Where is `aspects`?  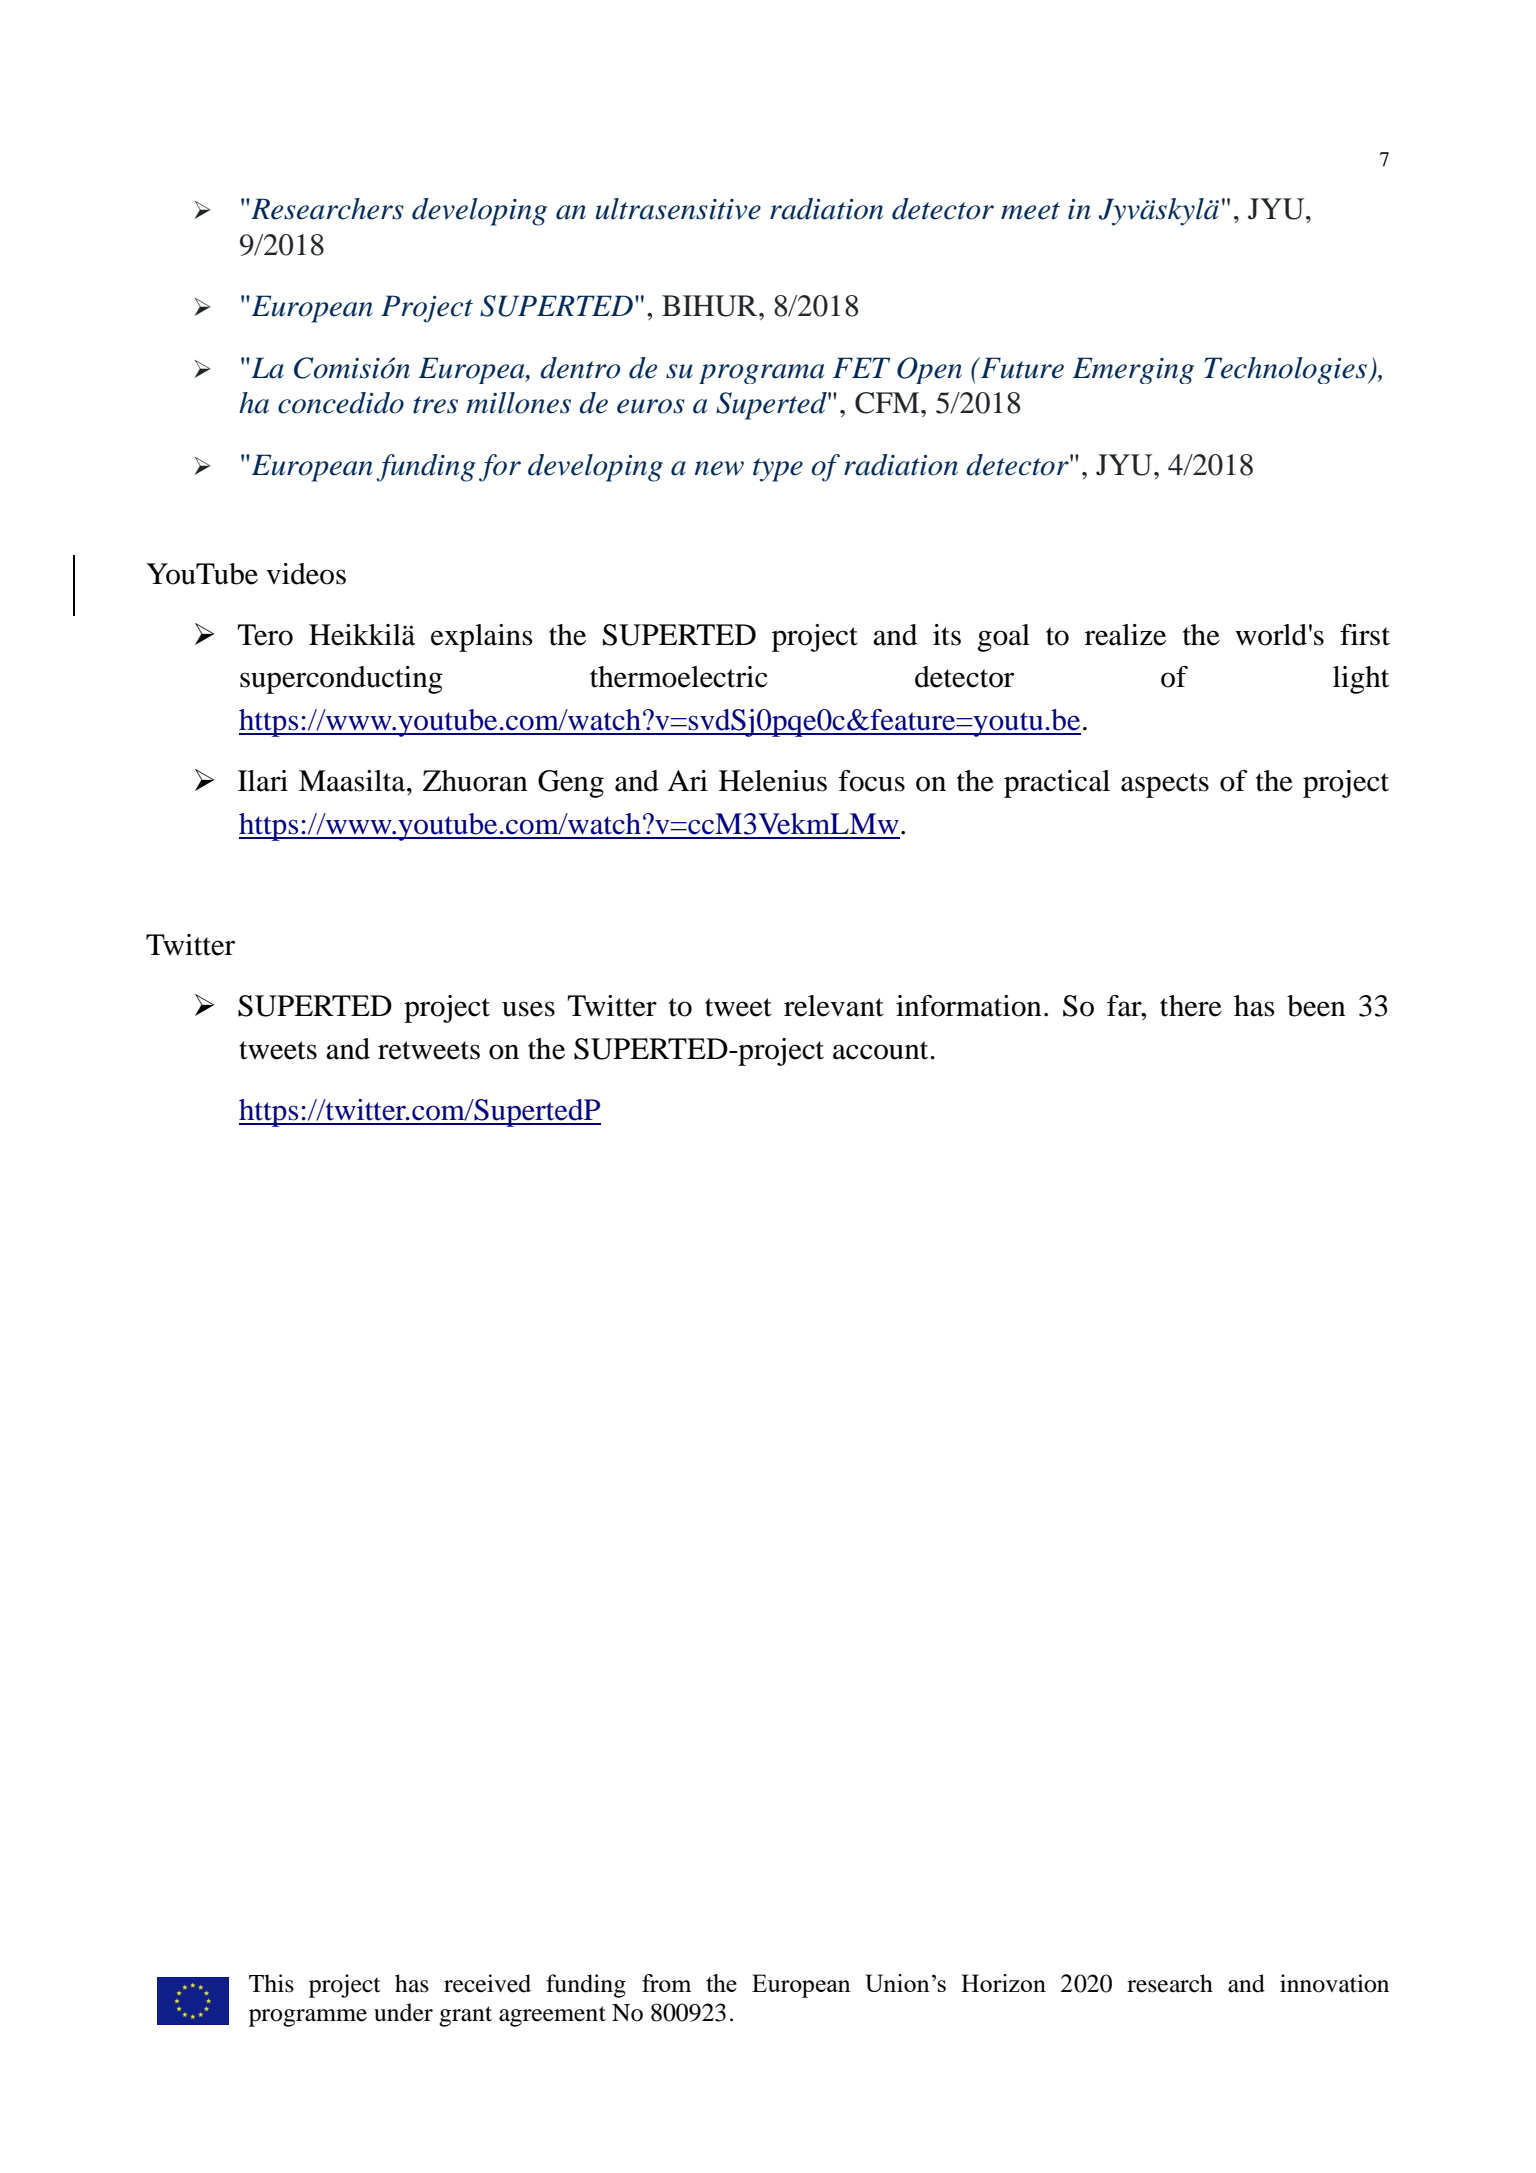 aspects is located at coordinates (1165, 785).
